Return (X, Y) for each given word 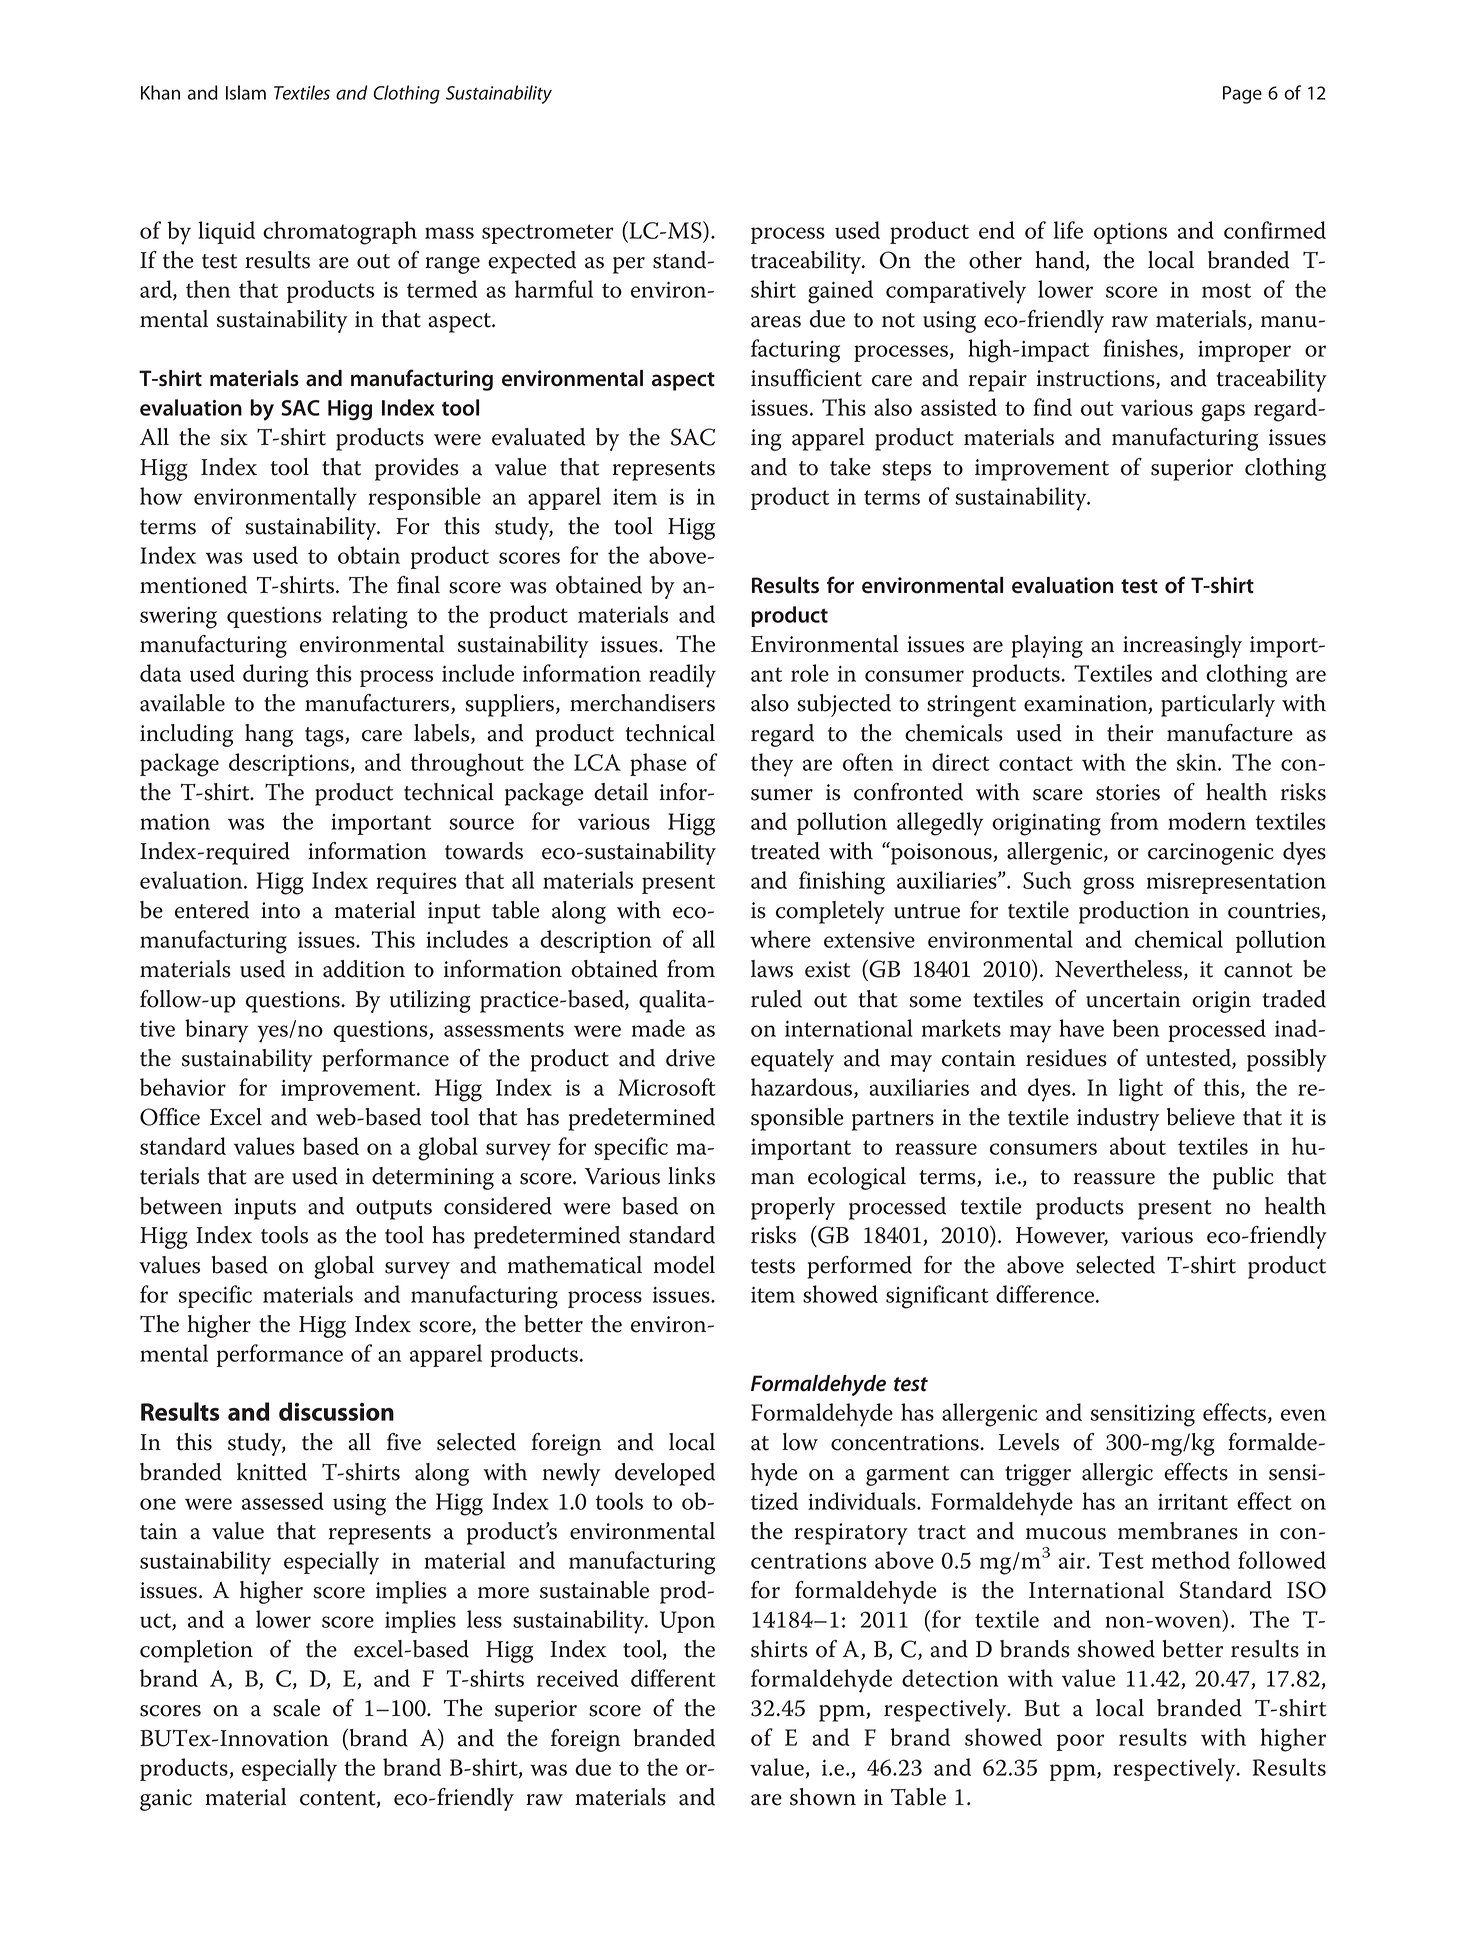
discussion (336, 1411)
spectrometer (548, 234)
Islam (246, 92)
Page (1242, 95)
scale (296, 1708)
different (673, 1678)
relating (370, 617)
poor (1080, 1742)
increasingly (1182, 646)
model (684, 1265)
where (780, 939)
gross (1108, 886)
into (280, 910)
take (850, 467)
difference (1046, 1294)
